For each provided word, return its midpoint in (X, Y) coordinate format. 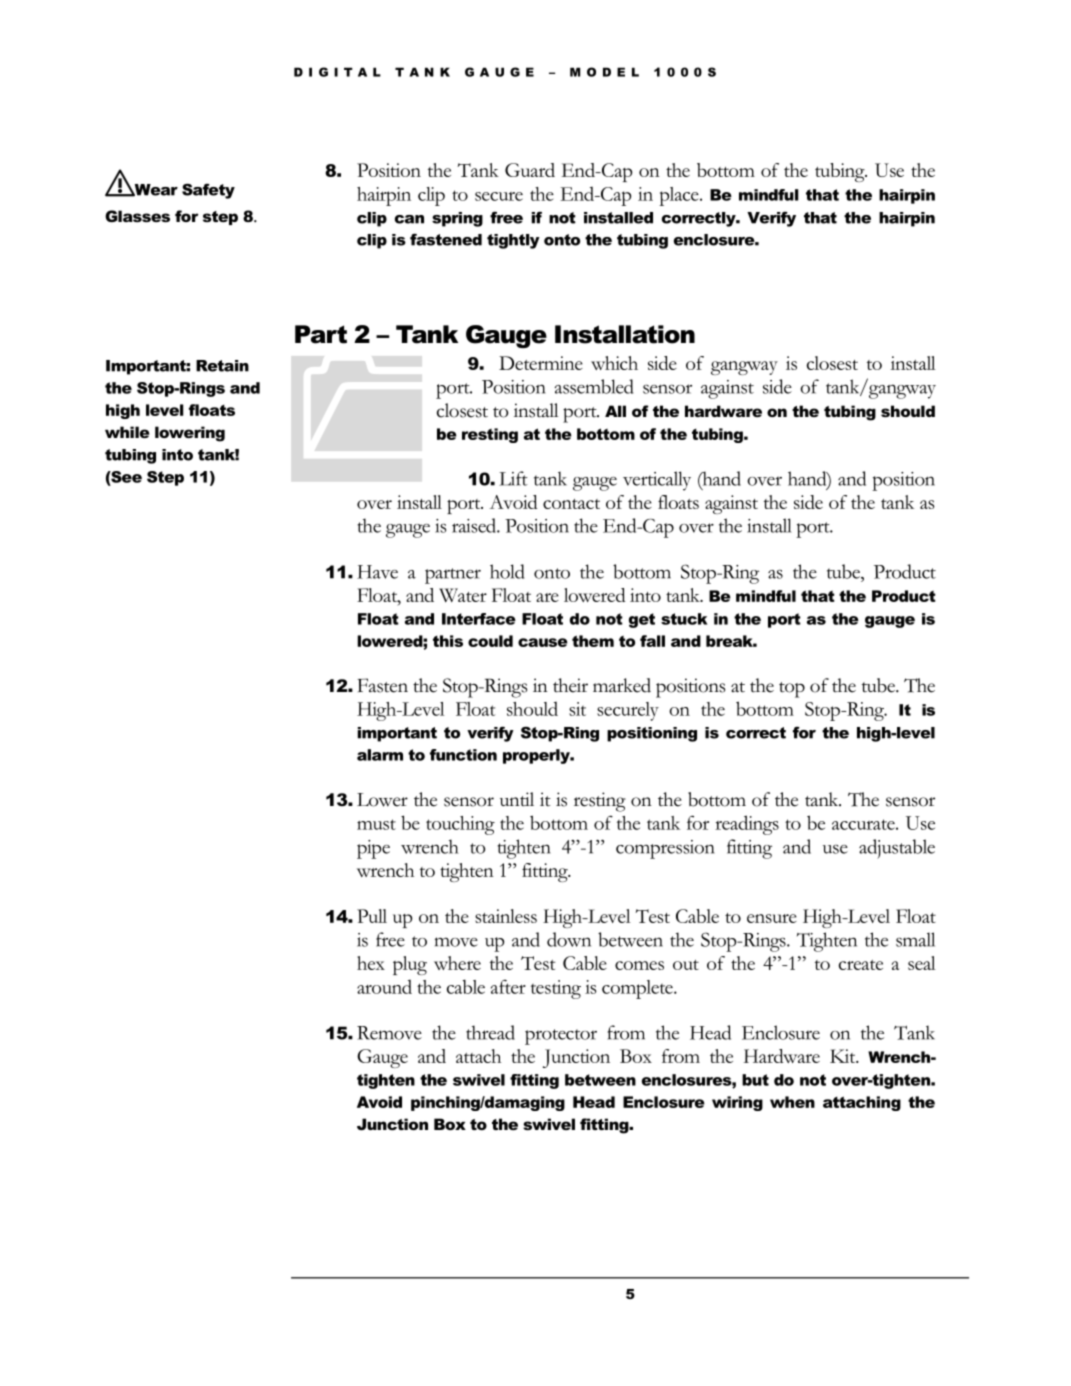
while (127, 432)
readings (747, 825)
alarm (380, 755)
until (517, 799)
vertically (657, 481)
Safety (208, 191)
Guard (530, 170)
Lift (513, 478)
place (680, 196)
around (384, 987)
